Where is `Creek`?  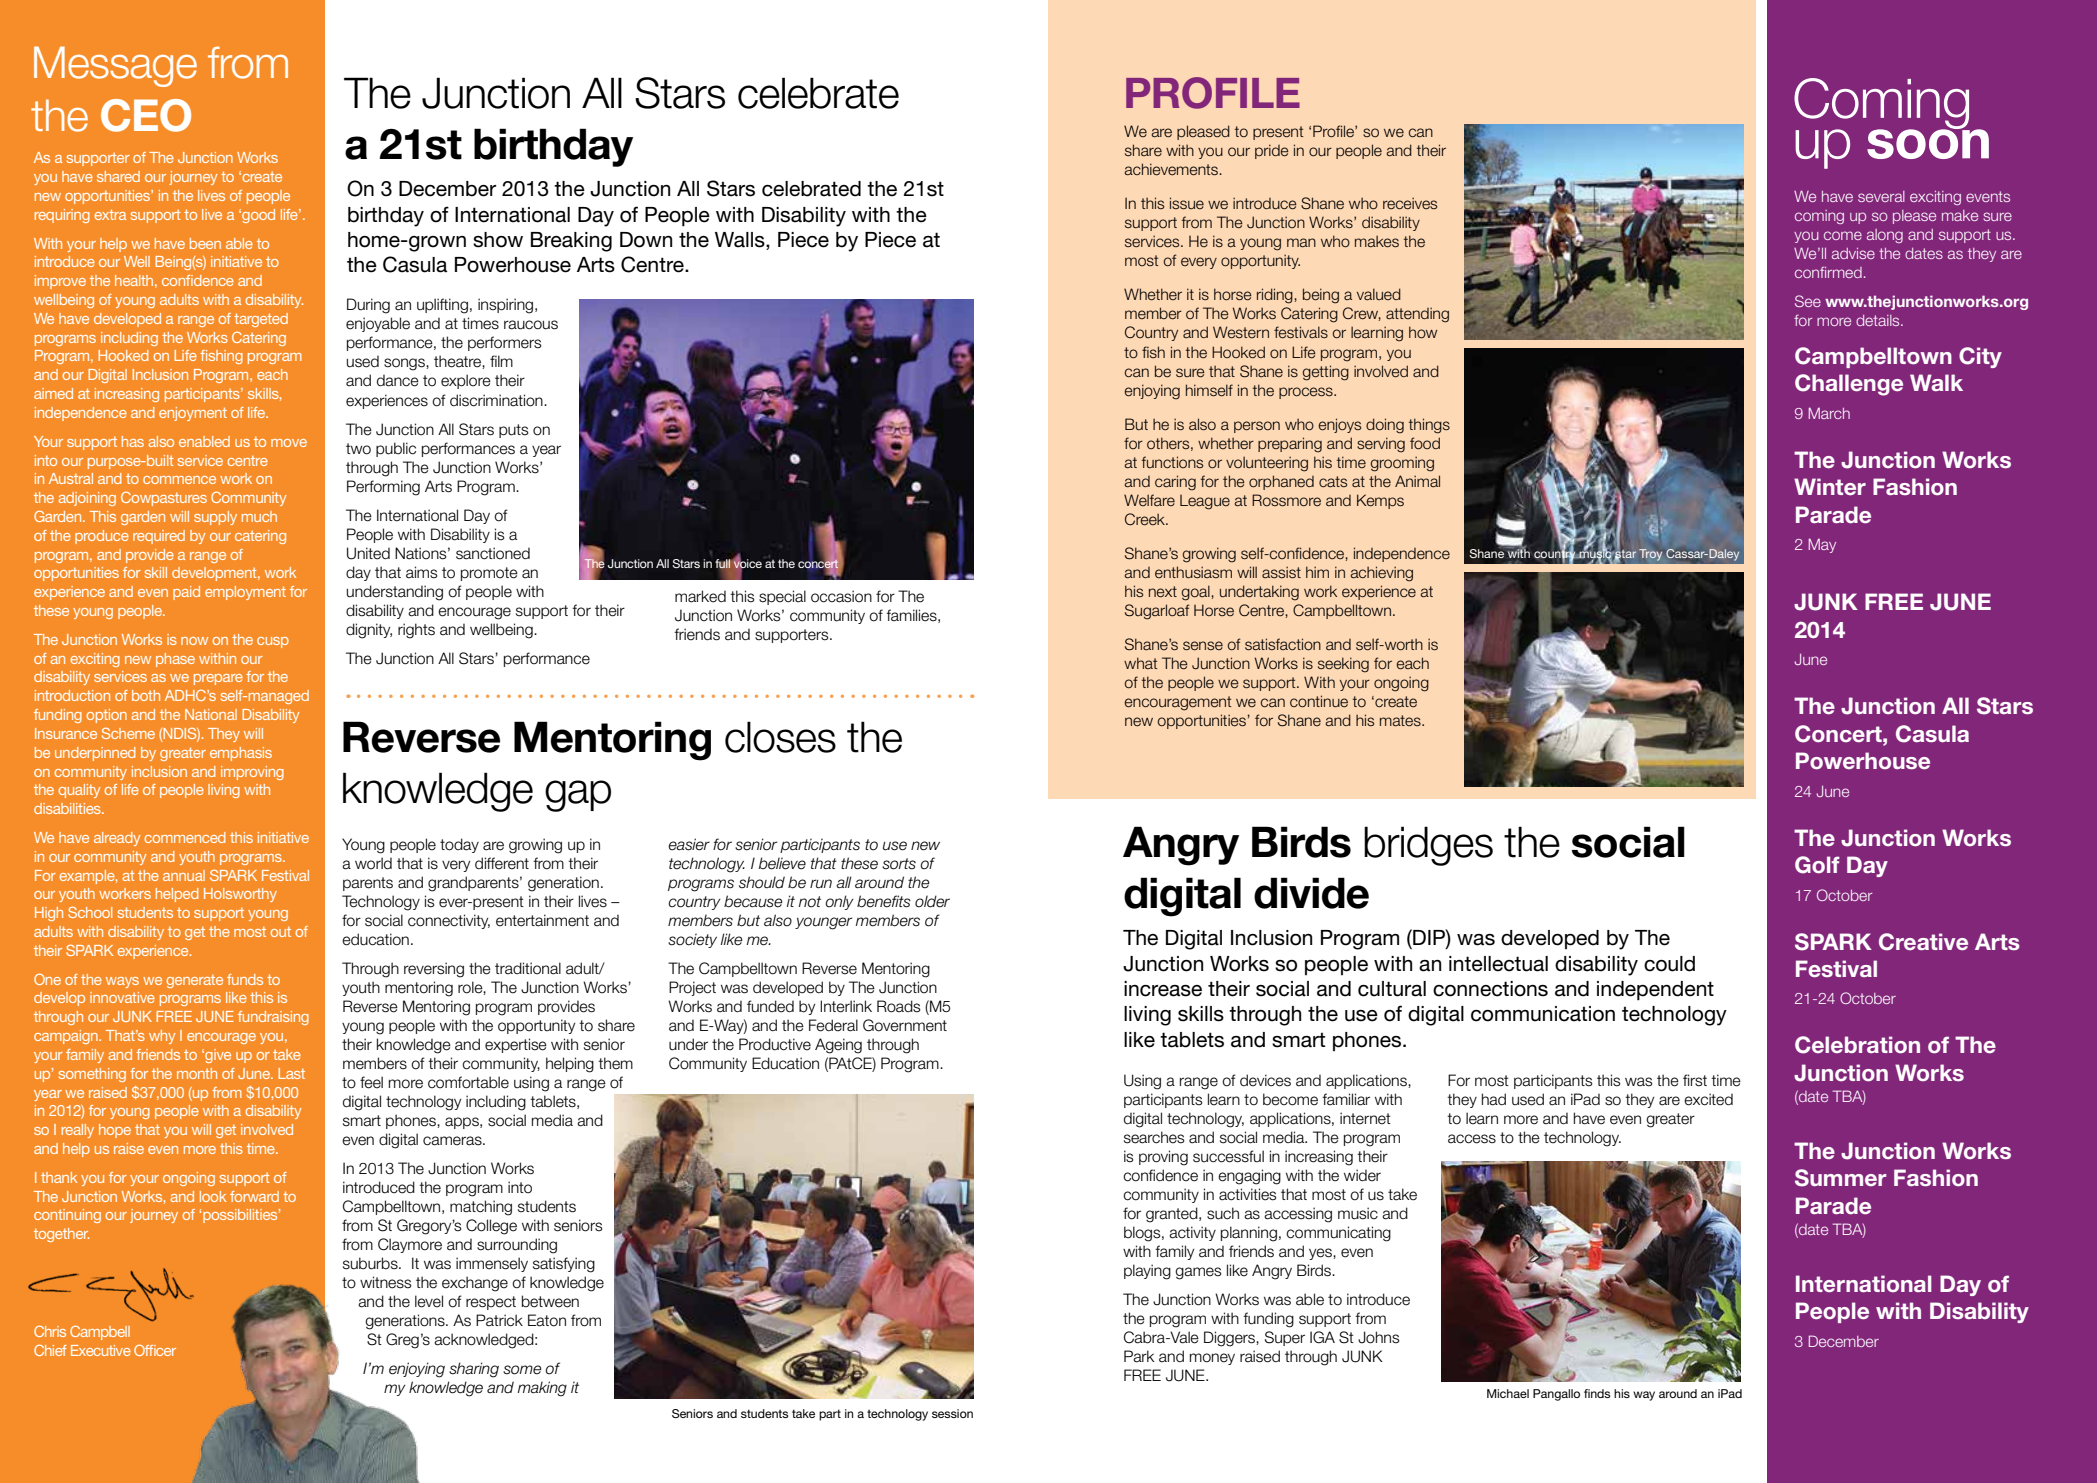
Creek is located at coordinates (1146, 519).
